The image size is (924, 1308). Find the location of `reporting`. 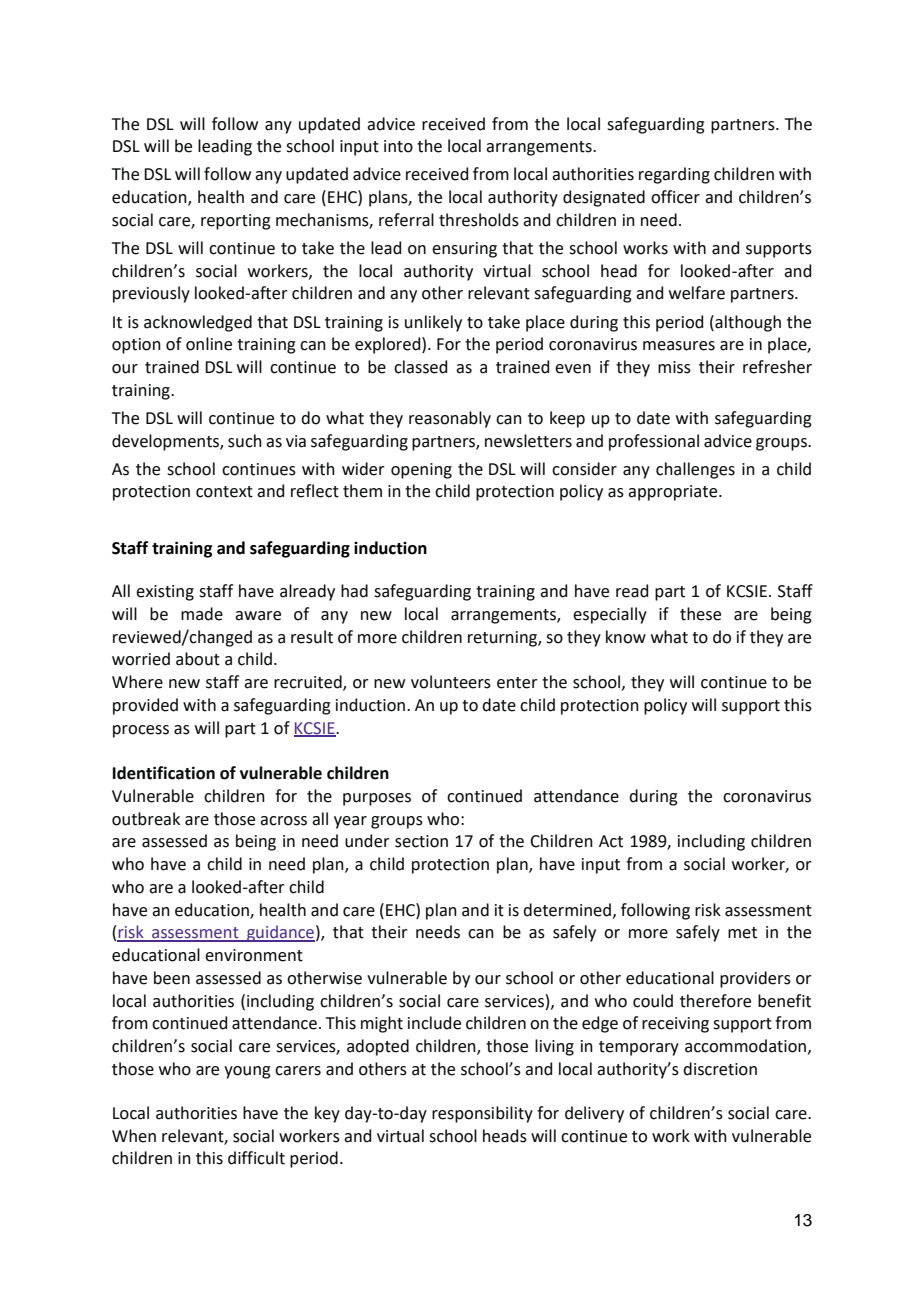

reporting is located at coordinates (236, 222).
